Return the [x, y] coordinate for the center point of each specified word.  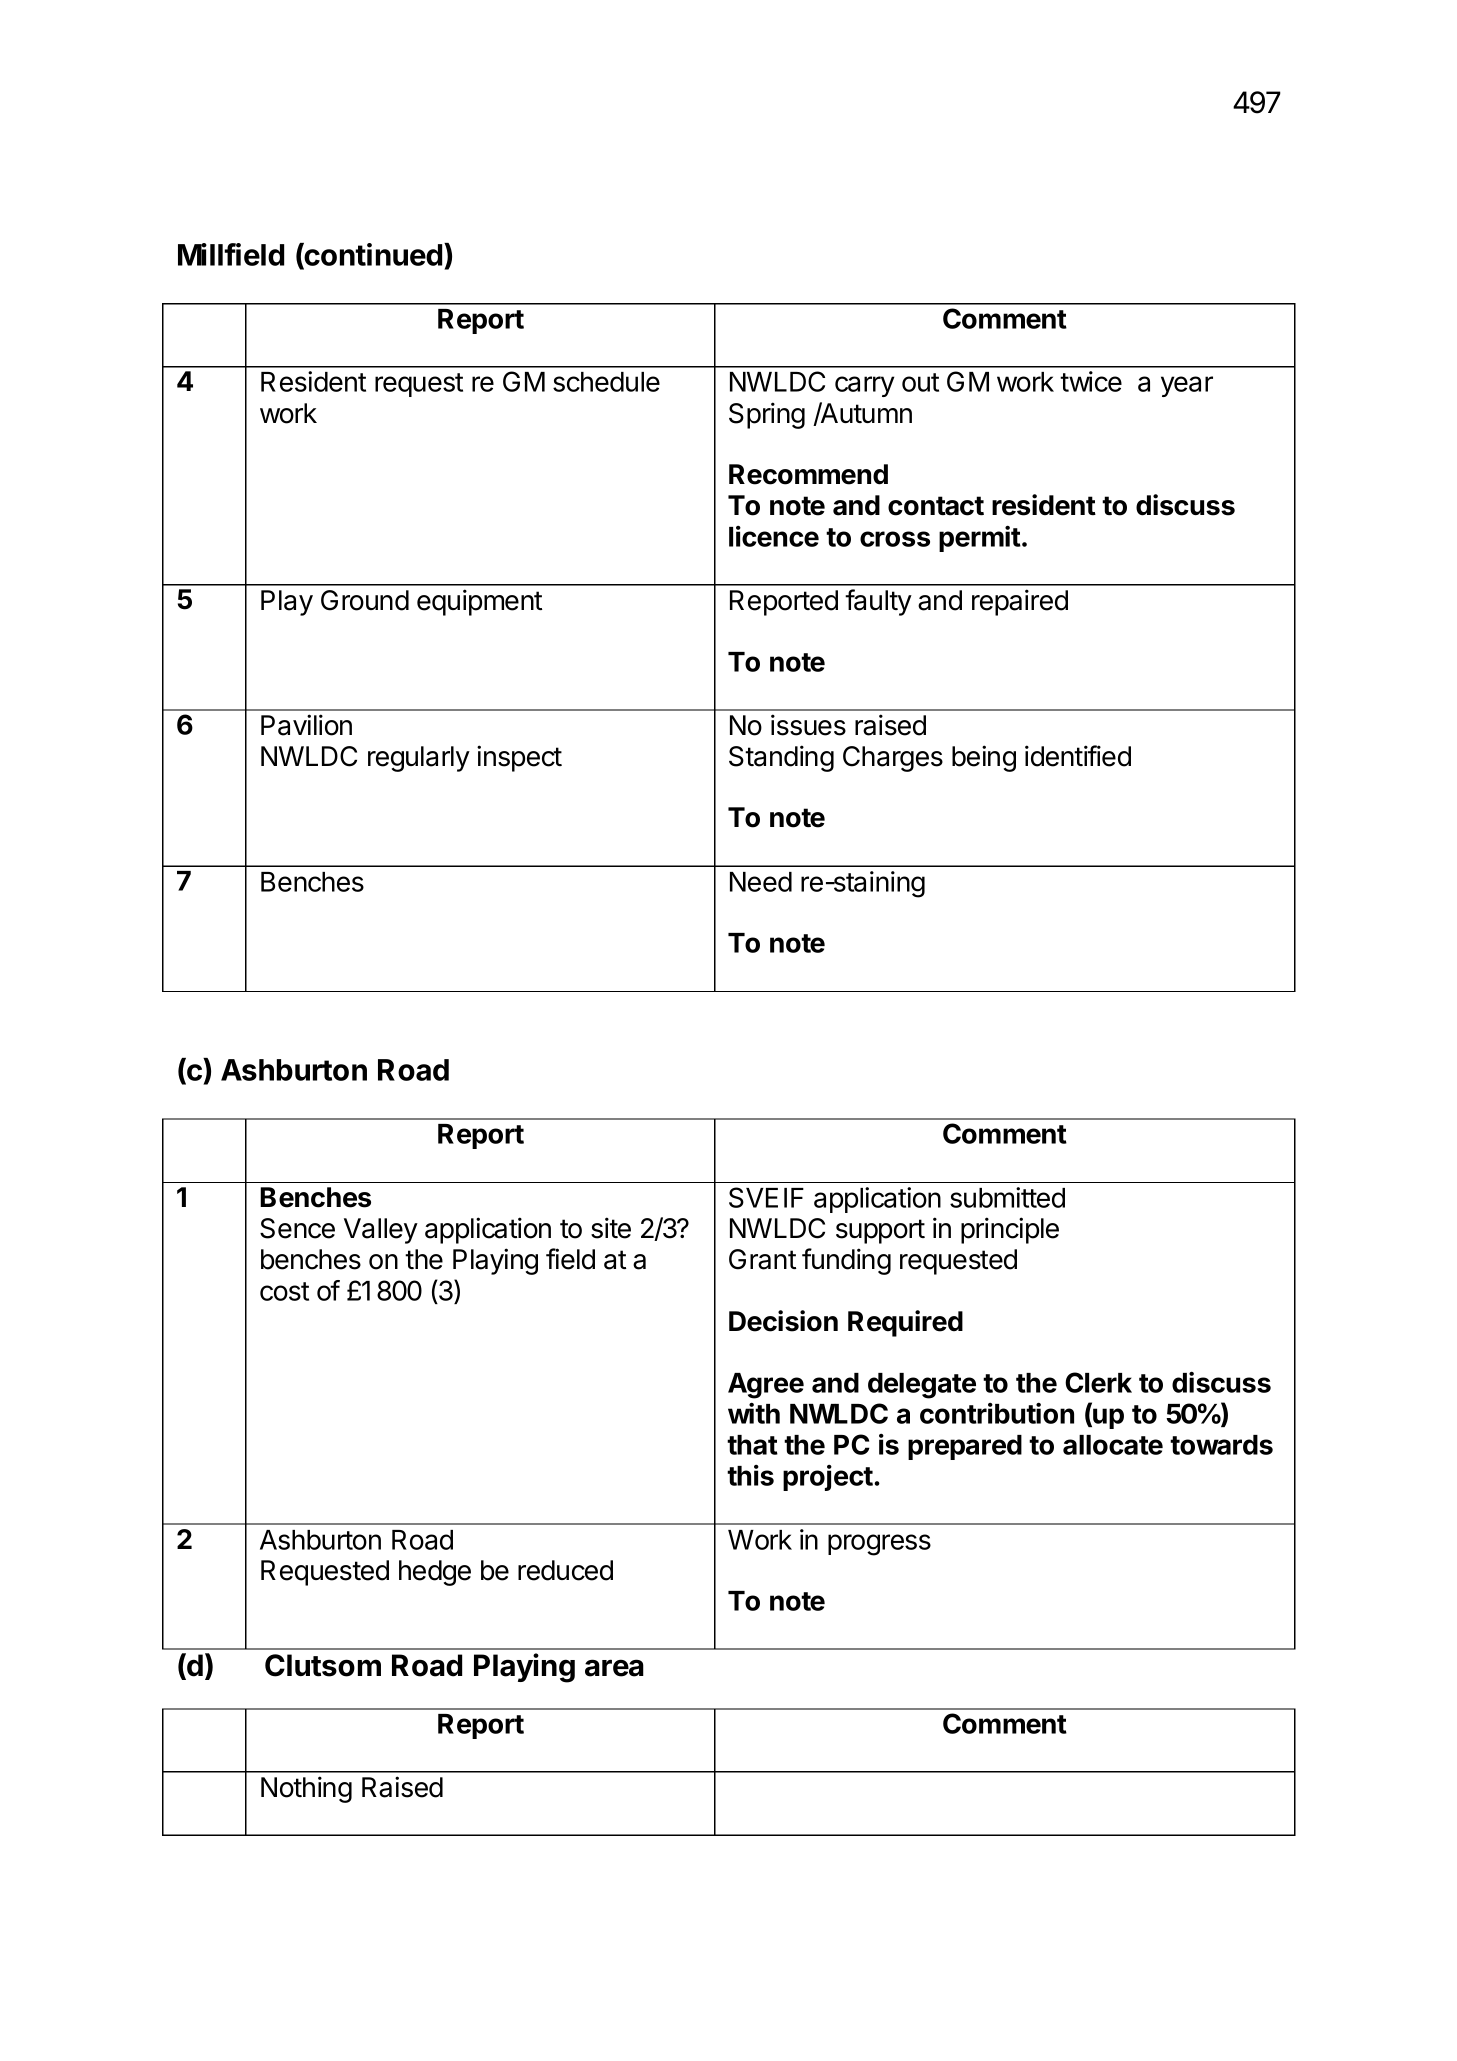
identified [1078, 756]
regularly [419, 759]
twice [1091, 381]
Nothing [306, 1789]
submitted [1007, 1197]
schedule [606, 382]
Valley [381, 1231]
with [754, 1413]
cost [284, 1291]
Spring [767, 415]
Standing [781, 758]
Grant [762, 1259]
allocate [1113, 1445]
